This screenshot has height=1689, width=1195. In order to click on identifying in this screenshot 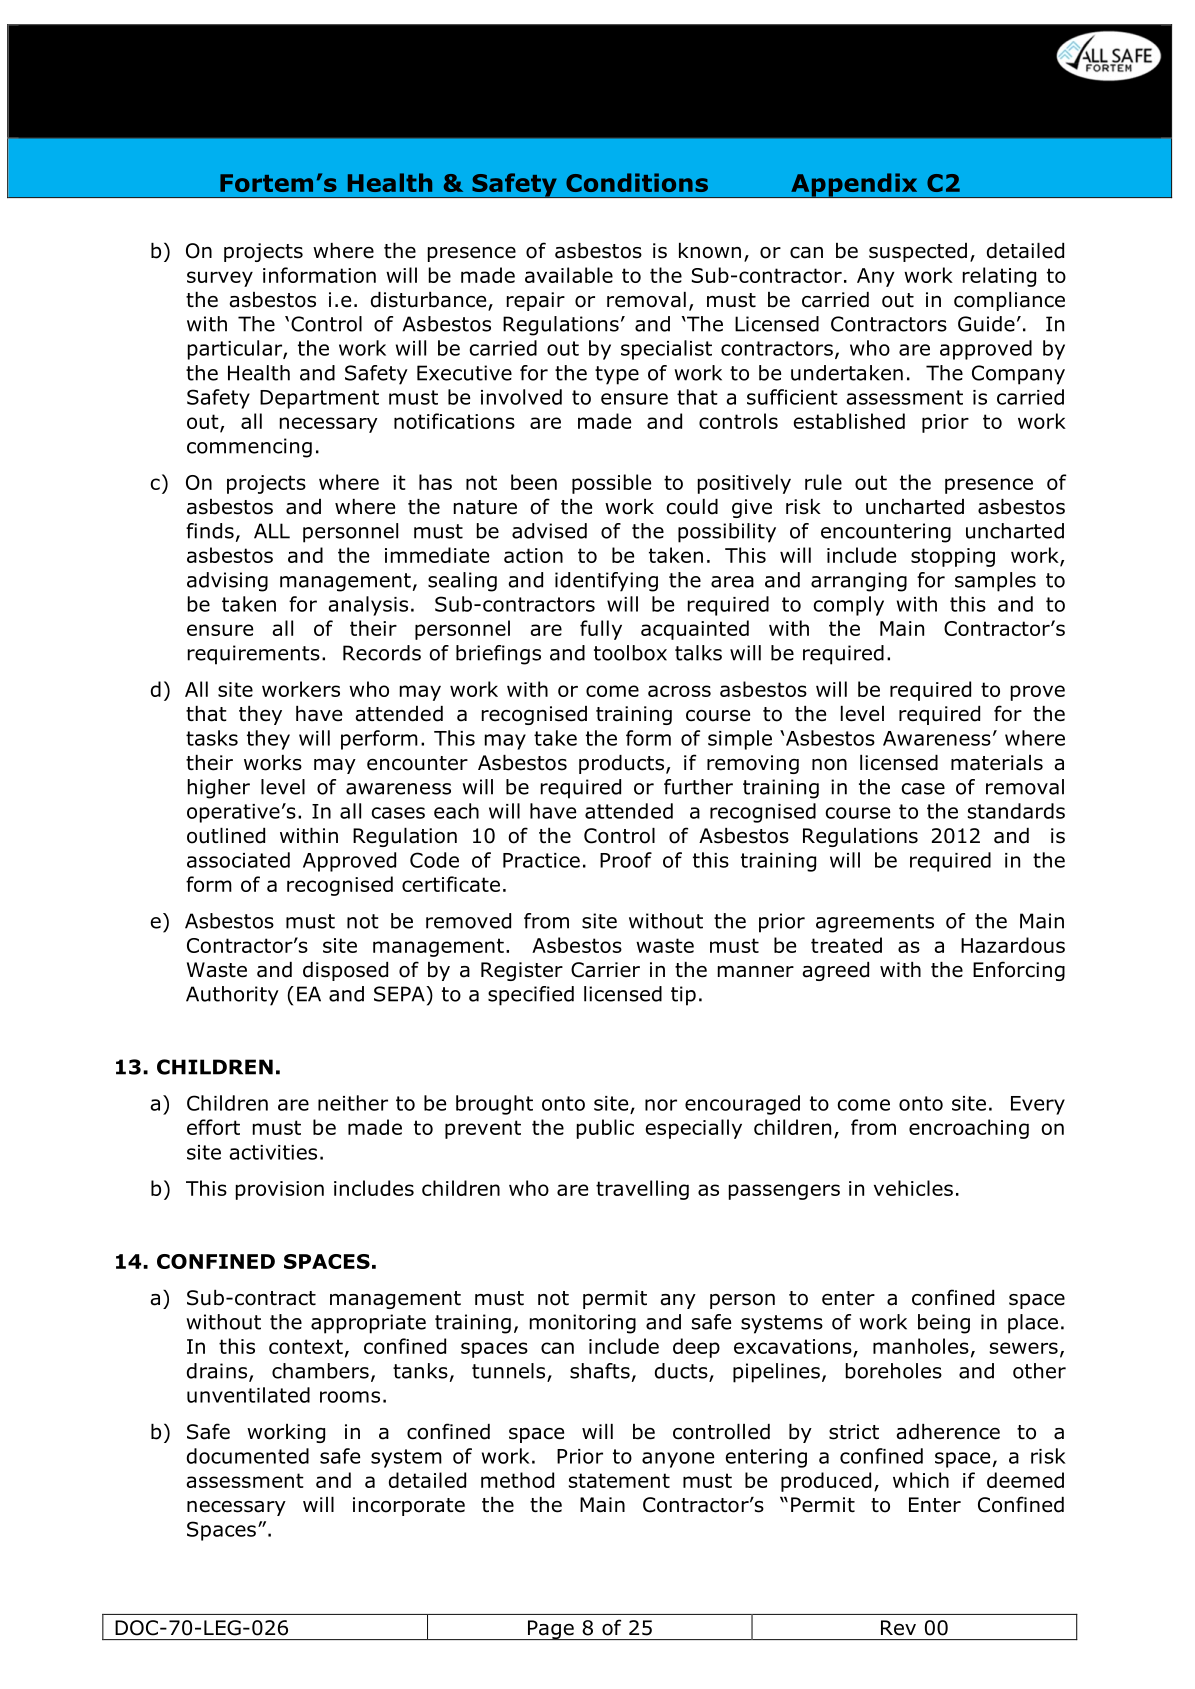, I will do `click(606, 582)`.
